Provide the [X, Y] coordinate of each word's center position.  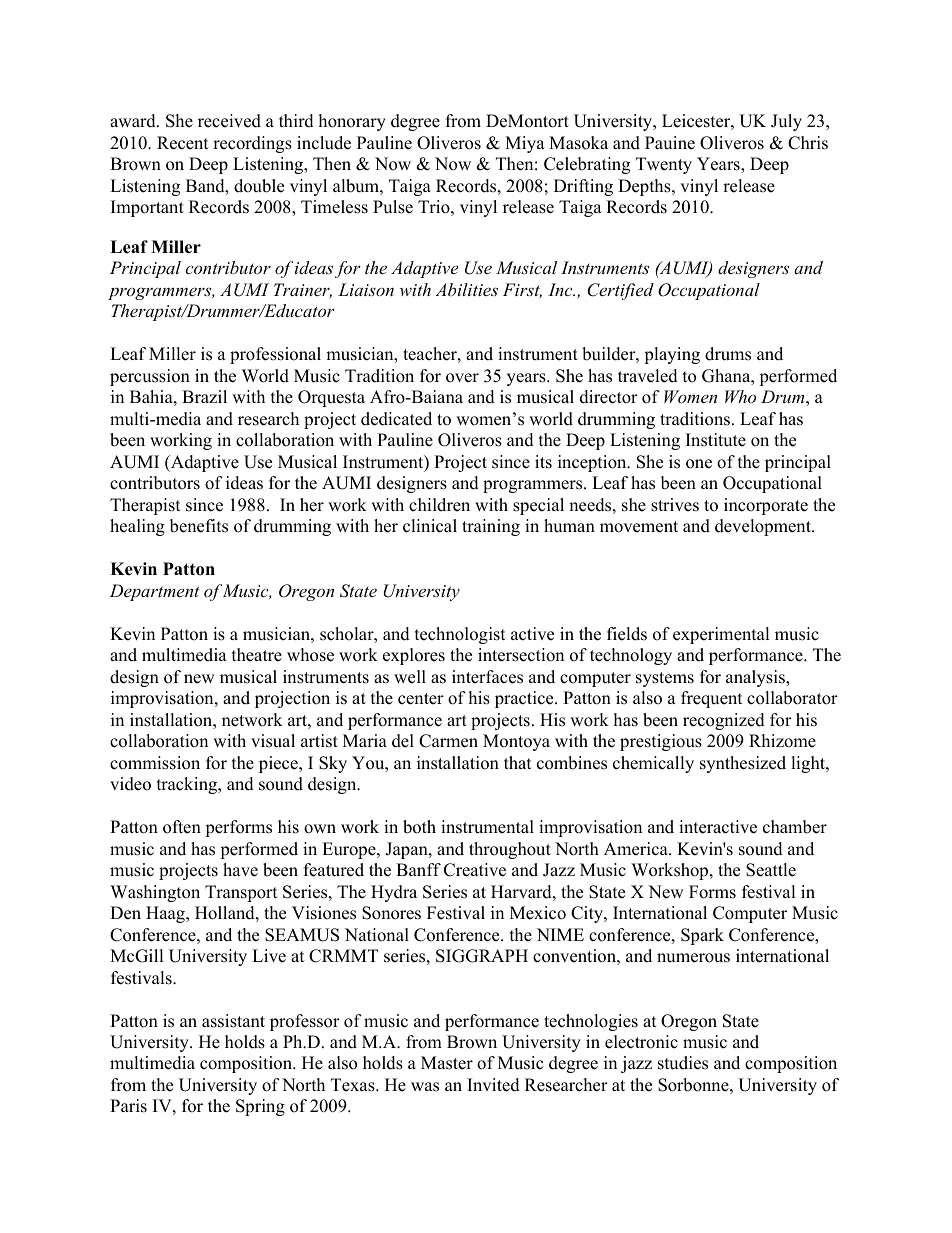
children [439, 505]
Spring [260, 1107]
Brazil [204, 396]
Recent [183, 143]
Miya [525, 144]
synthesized [743, 764]
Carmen [448, 741]
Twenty [664, 165]
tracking [188, 785]
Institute [716, 440]
